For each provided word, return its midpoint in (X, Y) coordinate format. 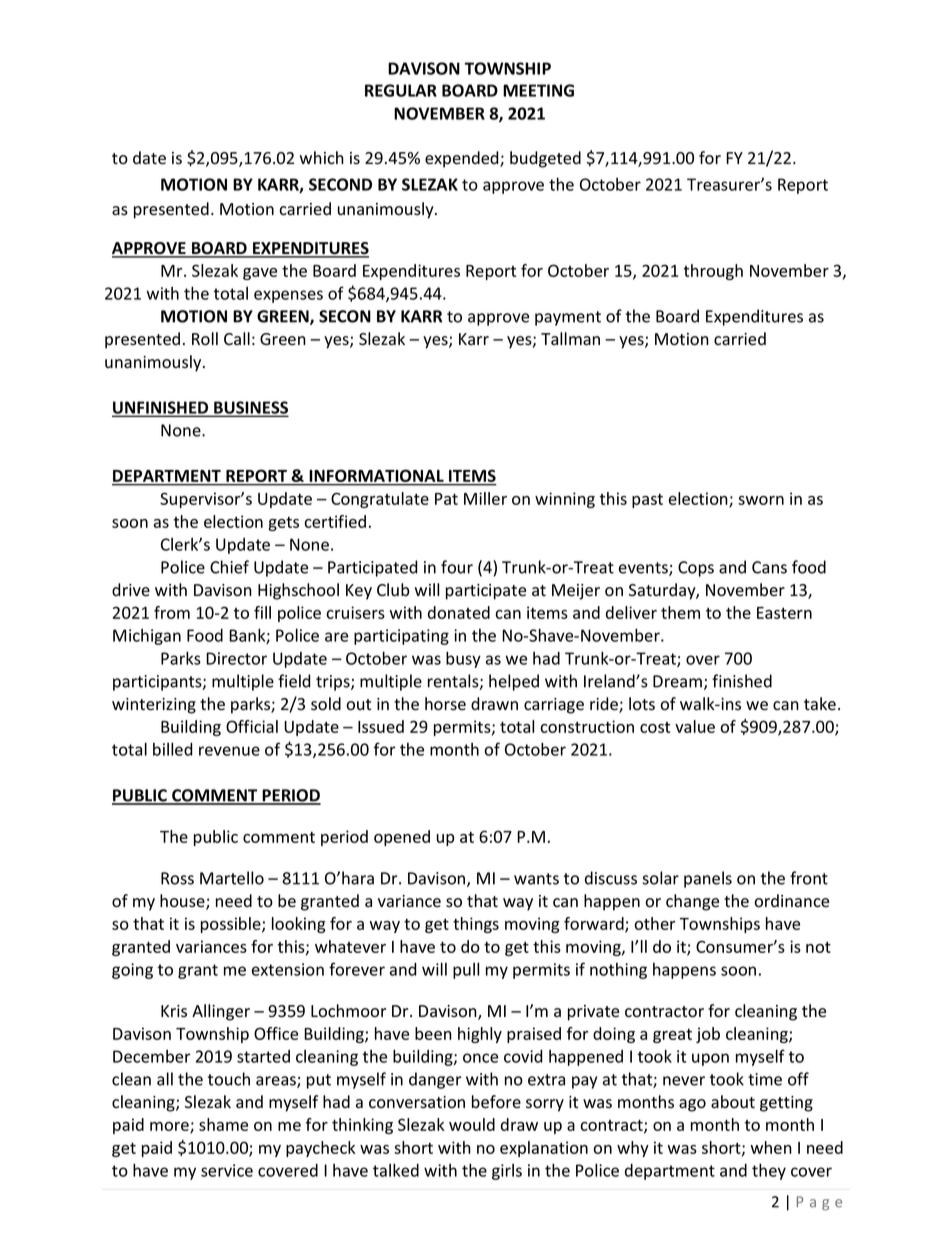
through (713, 272)
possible (232, 925)
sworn (761, 500)
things (476, 925)
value (695, 726)
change (692, 902)
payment (568, 318)
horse (445, 704)
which (322, 158)
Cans (769, 567)
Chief (229, 567)
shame (223, 1124)
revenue (229, 751)
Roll (205, 339)
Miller (485, 498)
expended (463, 159)
